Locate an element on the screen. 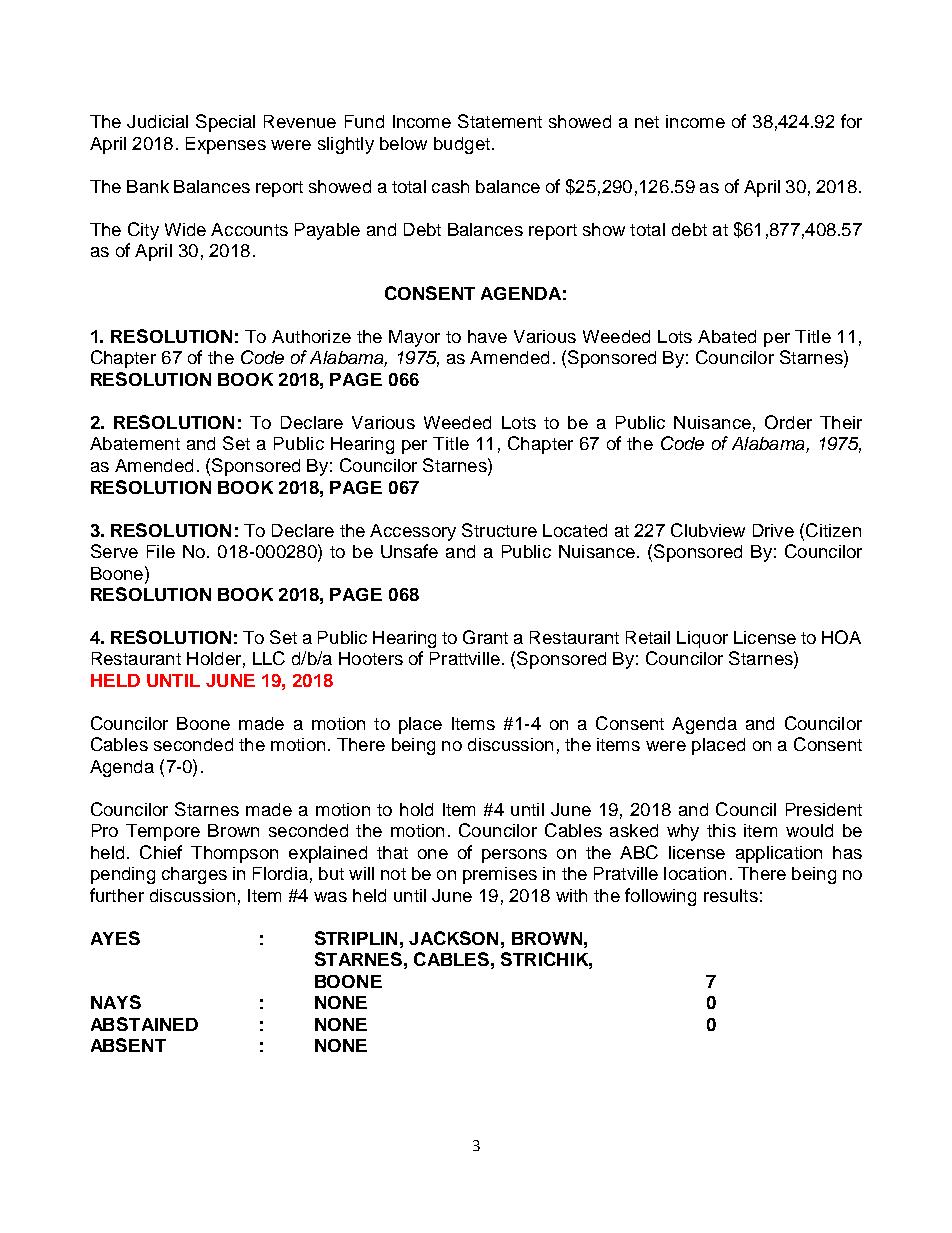 This screenshot has height=1233, width=952. JACKSON is located at coordinates (453, 938).
